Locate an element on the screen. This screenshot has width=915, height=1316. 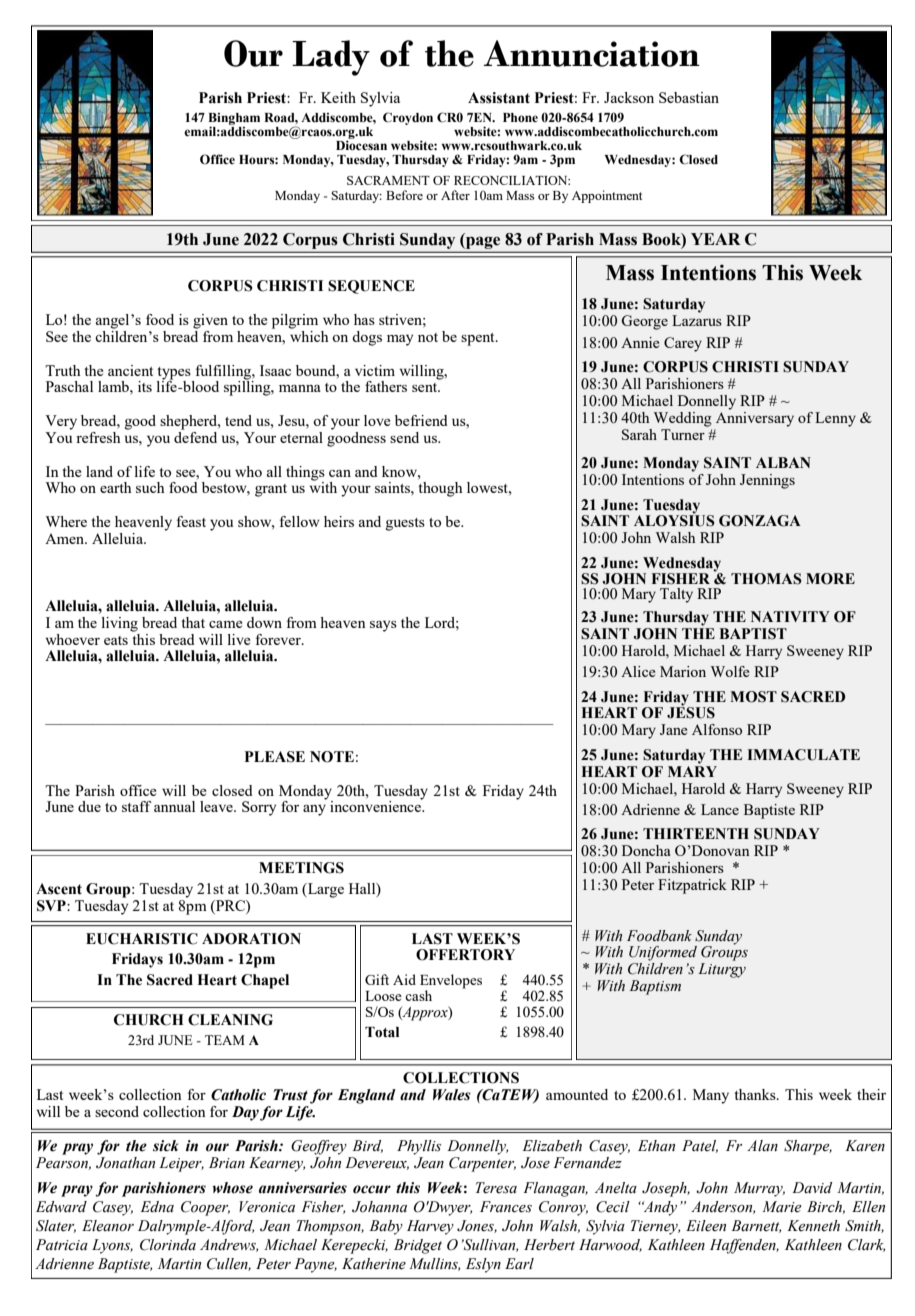
though is located at coordinates (440, 489).
